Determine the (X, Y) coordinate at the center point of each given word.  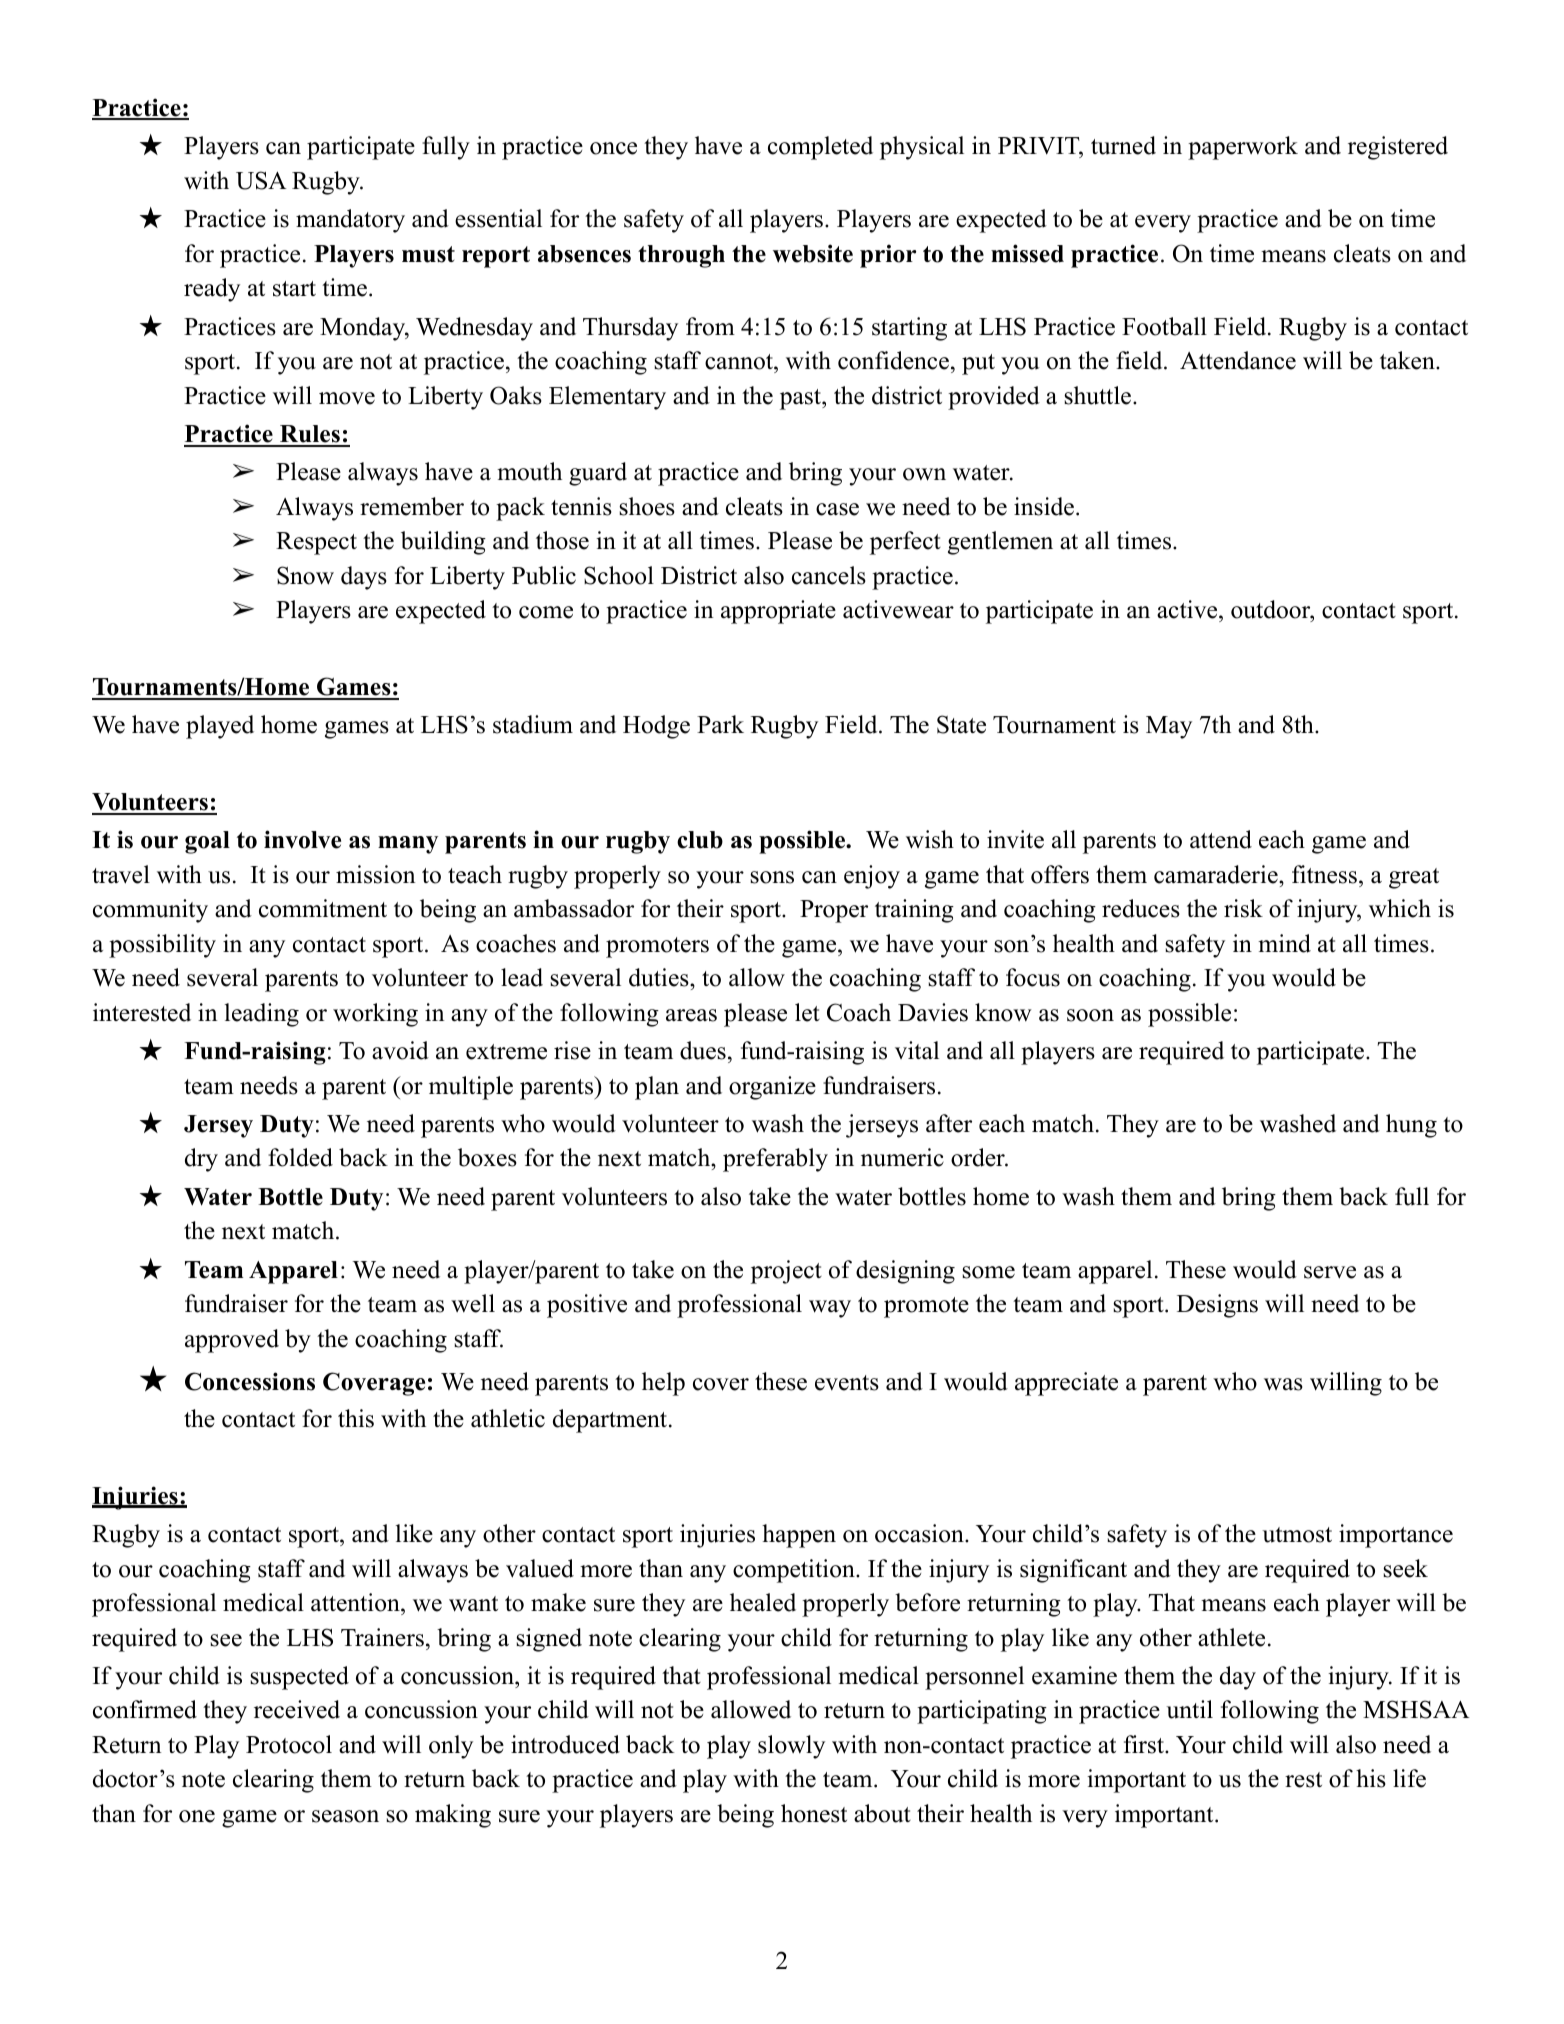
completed (820, 148)
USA (261, 180)
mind (1284, 943)
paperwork (1243, 148)
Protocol (289, 1744)
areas (691, 1015)
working (375, 1015)
